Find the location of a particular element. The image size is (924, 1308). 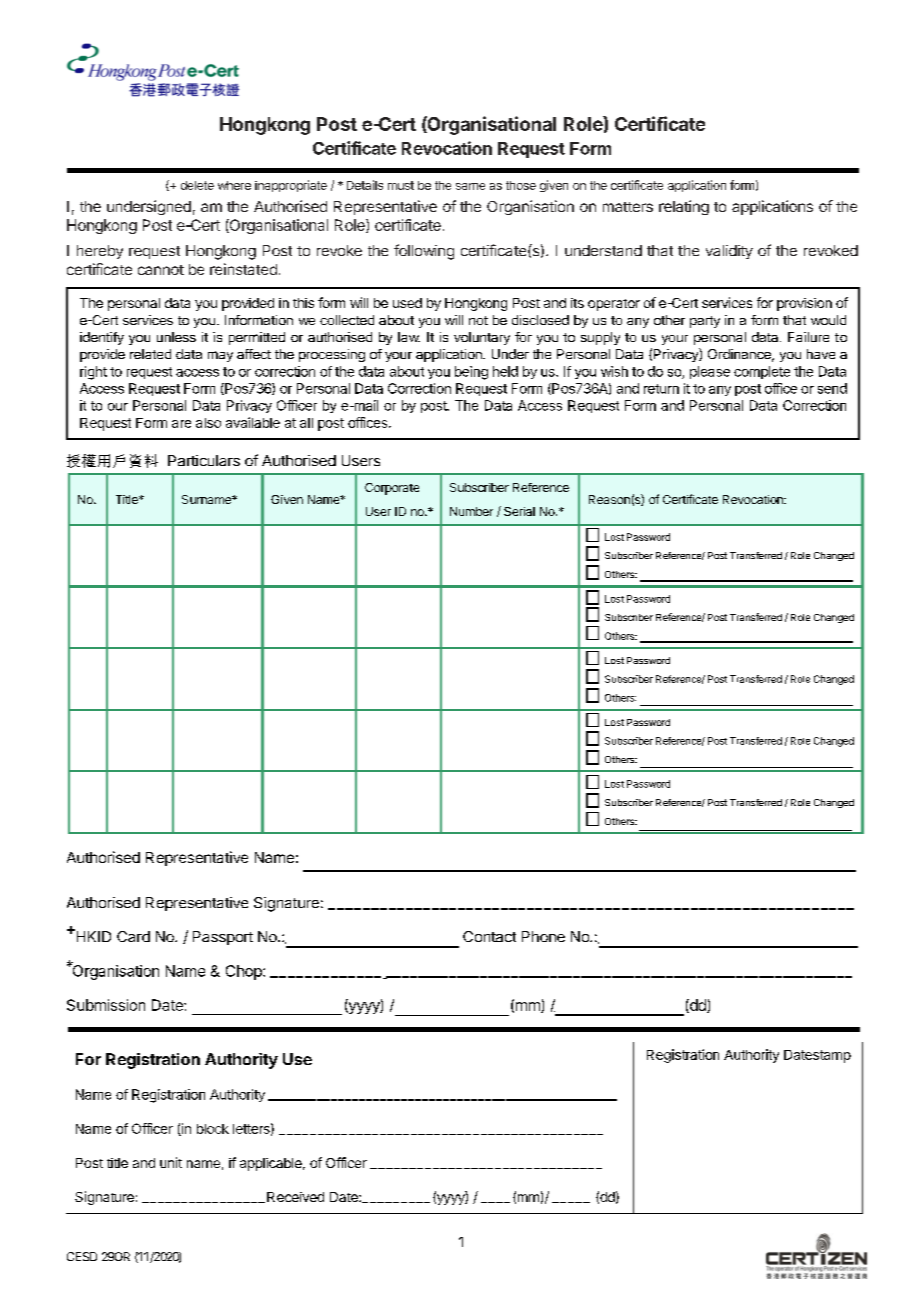

delete is located at coordinates (197, 185).
